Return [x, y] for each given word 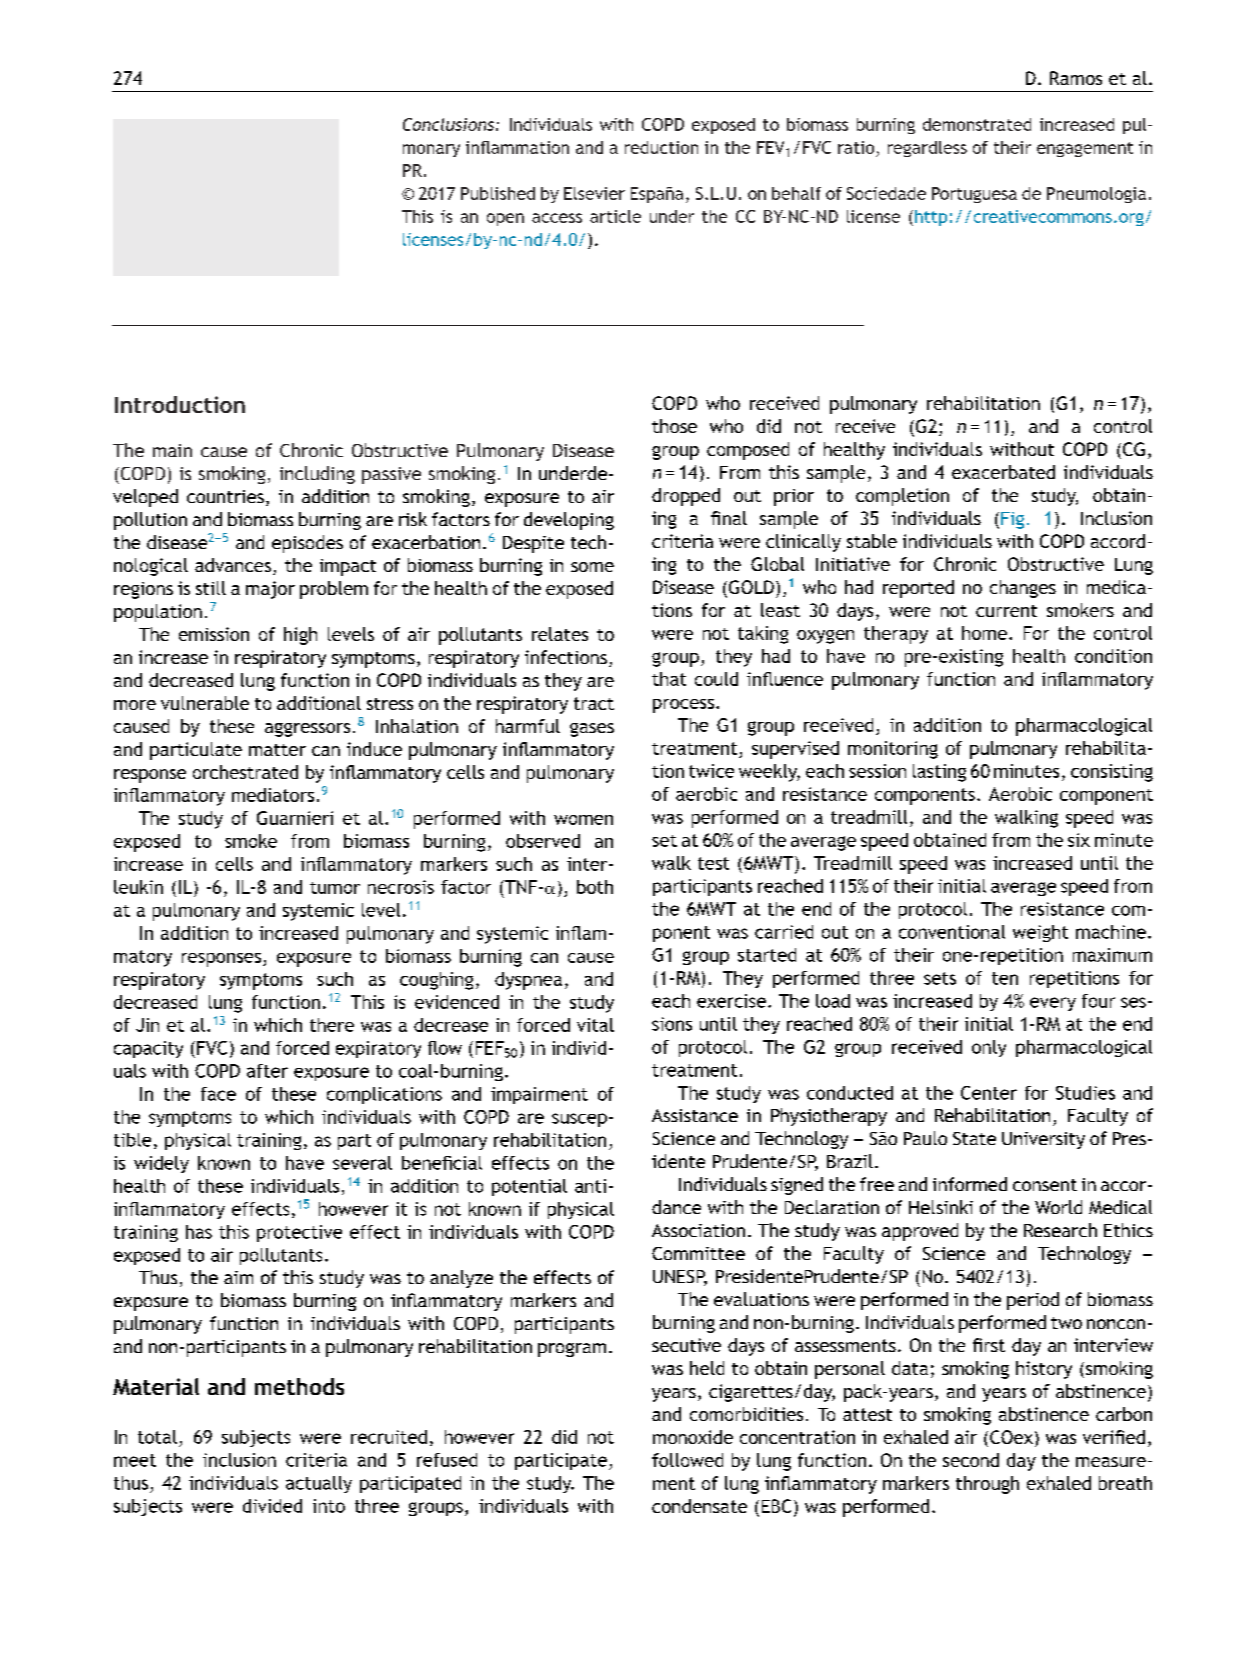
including [317, 475]
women [583, 820]
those [674, 426]
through [987, 1485]
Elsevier [594, 193]
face [218, 1094]
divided [272, 1506]
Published [498, 193]
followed [687, 1460]
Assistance [695, 1115]
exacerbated [1003, 472]
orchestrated [245, 772]
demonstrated [977, 124]
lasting [939, 773]
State [974, 1138]
